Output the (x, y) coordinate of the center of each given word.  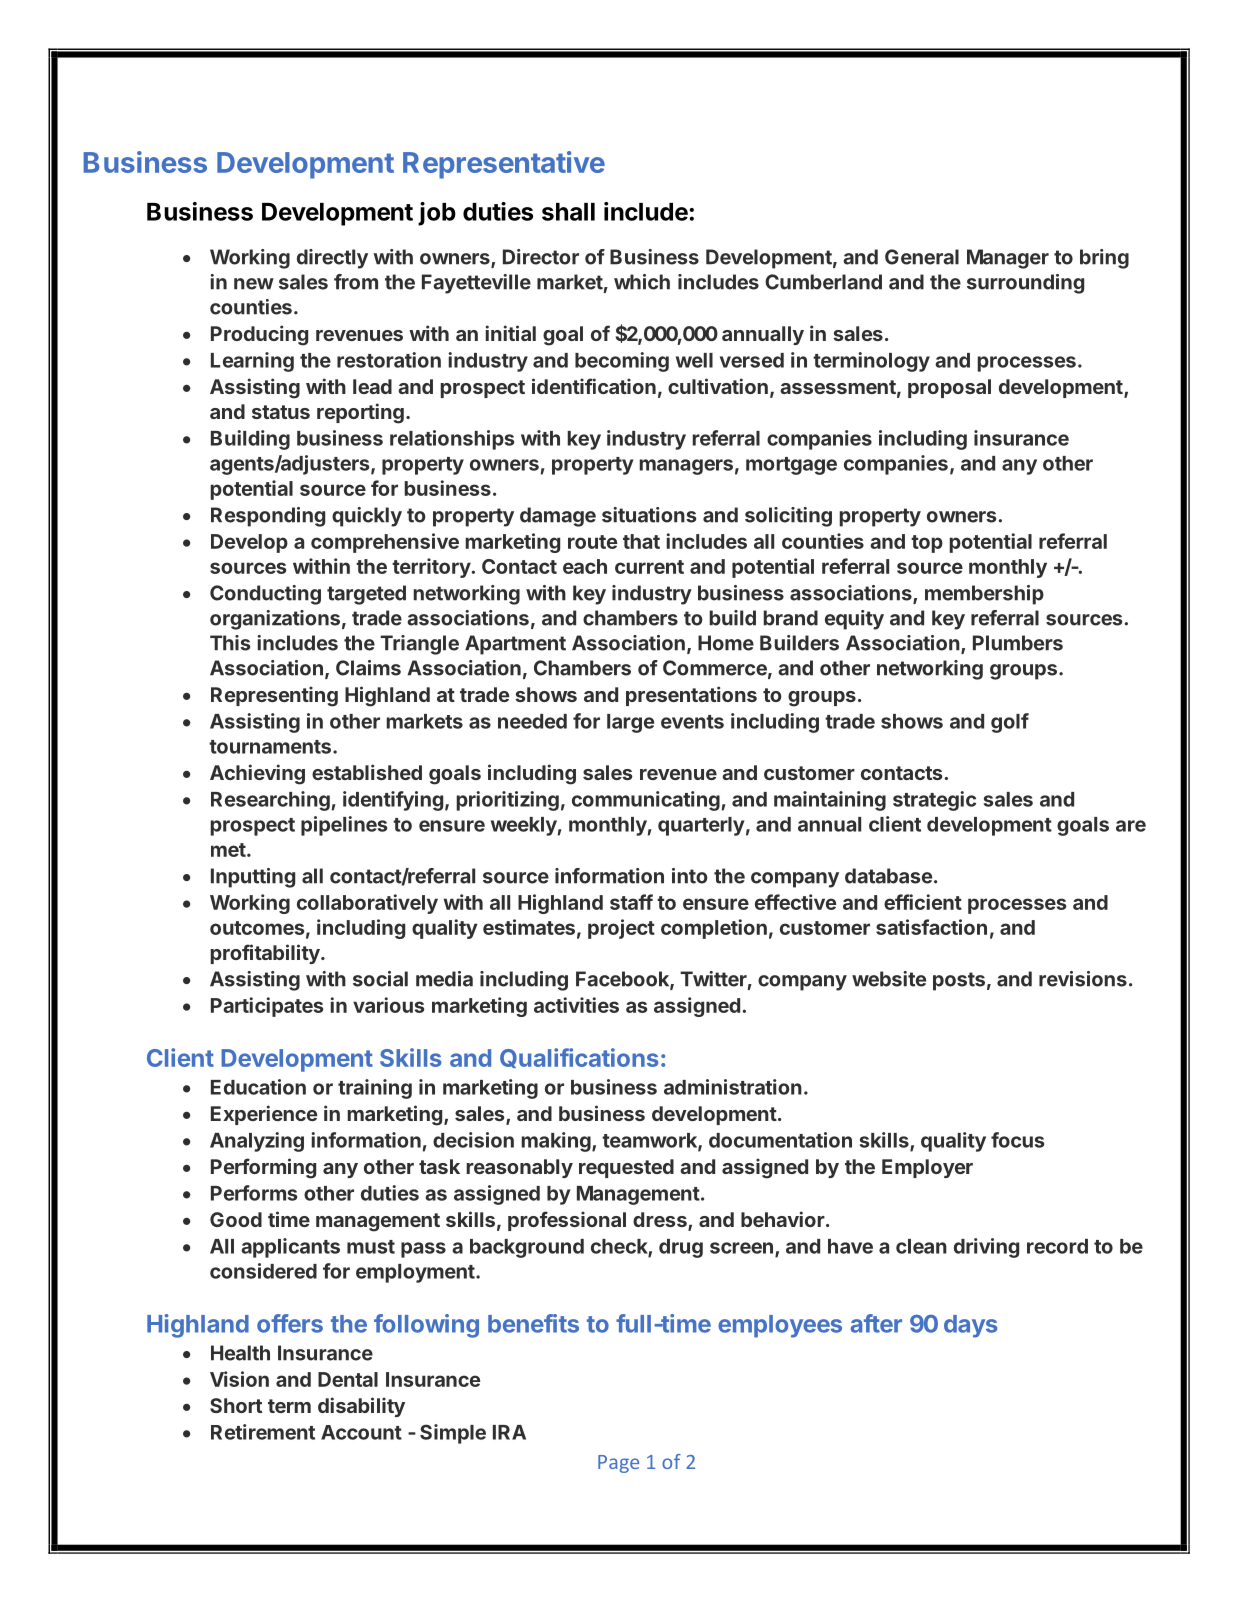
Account (361, 1432)
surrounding (1025, 284)
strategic (934, 801)
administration (733, 1087)
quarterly (701, 826)
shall (568, 212)
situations (649, 515)
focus (1017, 1140)
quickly (367, 517)
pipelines (344, 826)
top (927, 544)
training (375, 1089)
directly (332, 259)
